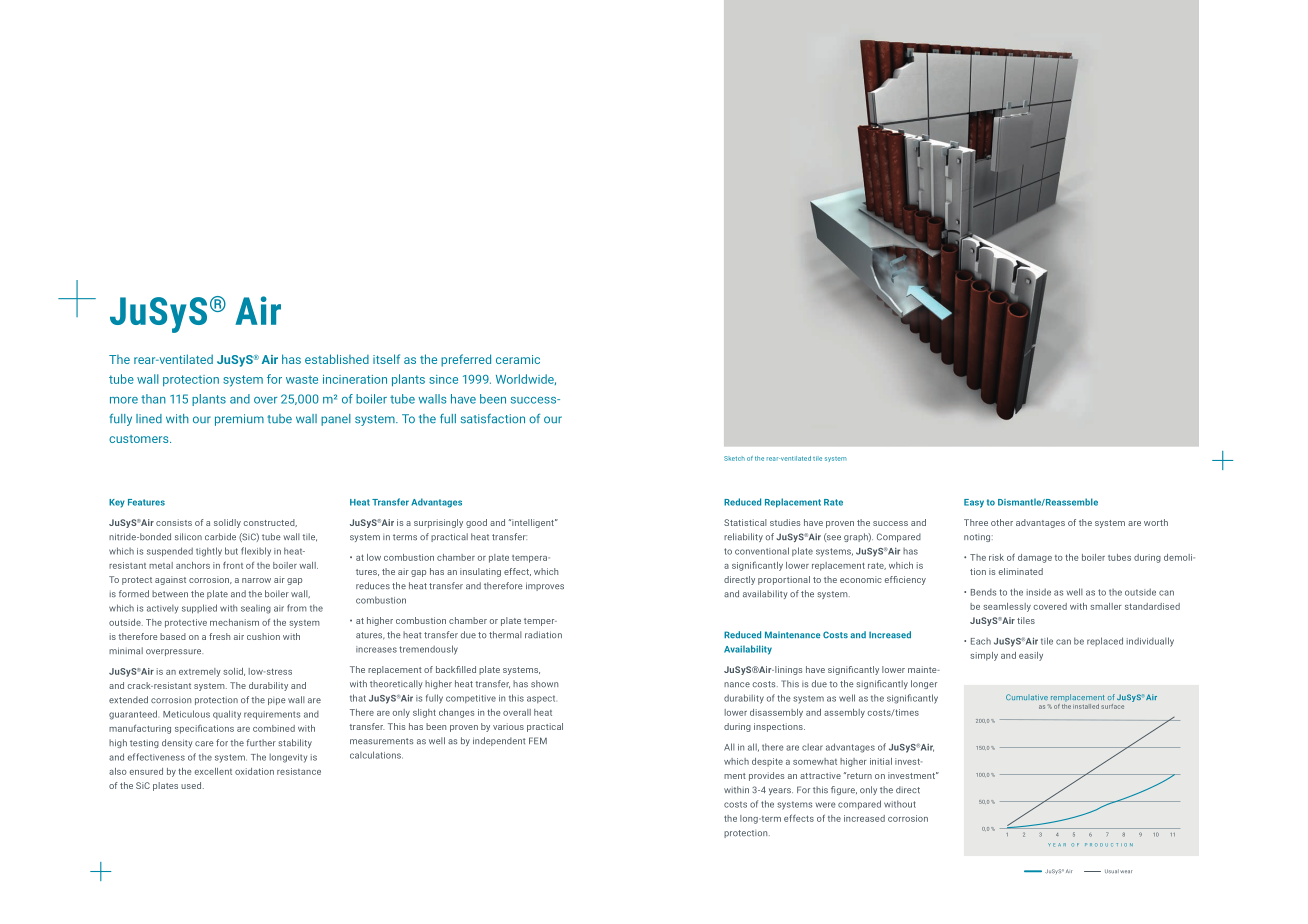  Describe the element at coordinates (466, 360) in the page. I see `preferred` at that location.
